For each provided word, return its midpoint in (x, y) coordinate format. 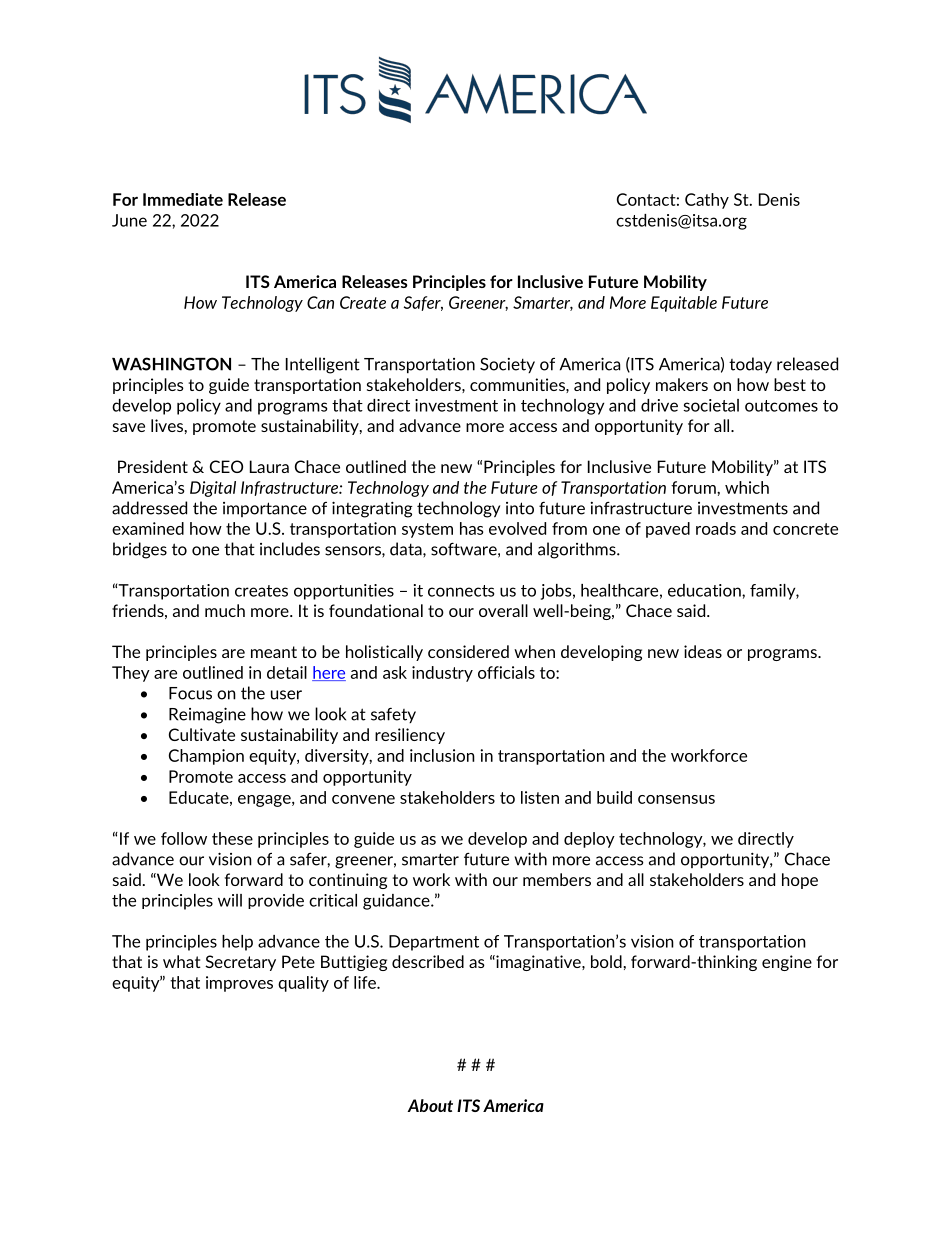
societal (711, 405)
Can (320, 302)
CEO (226, 466)
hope (800, 881)
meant (274, 652)
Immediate (183, 199)
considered (468, 651)
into (520, 508)
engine (787, 963)
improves (239, 984)
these (232, 838)
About (430, 1105)
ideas (703, 651)
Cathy (707, 201)
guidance (397, 902)
